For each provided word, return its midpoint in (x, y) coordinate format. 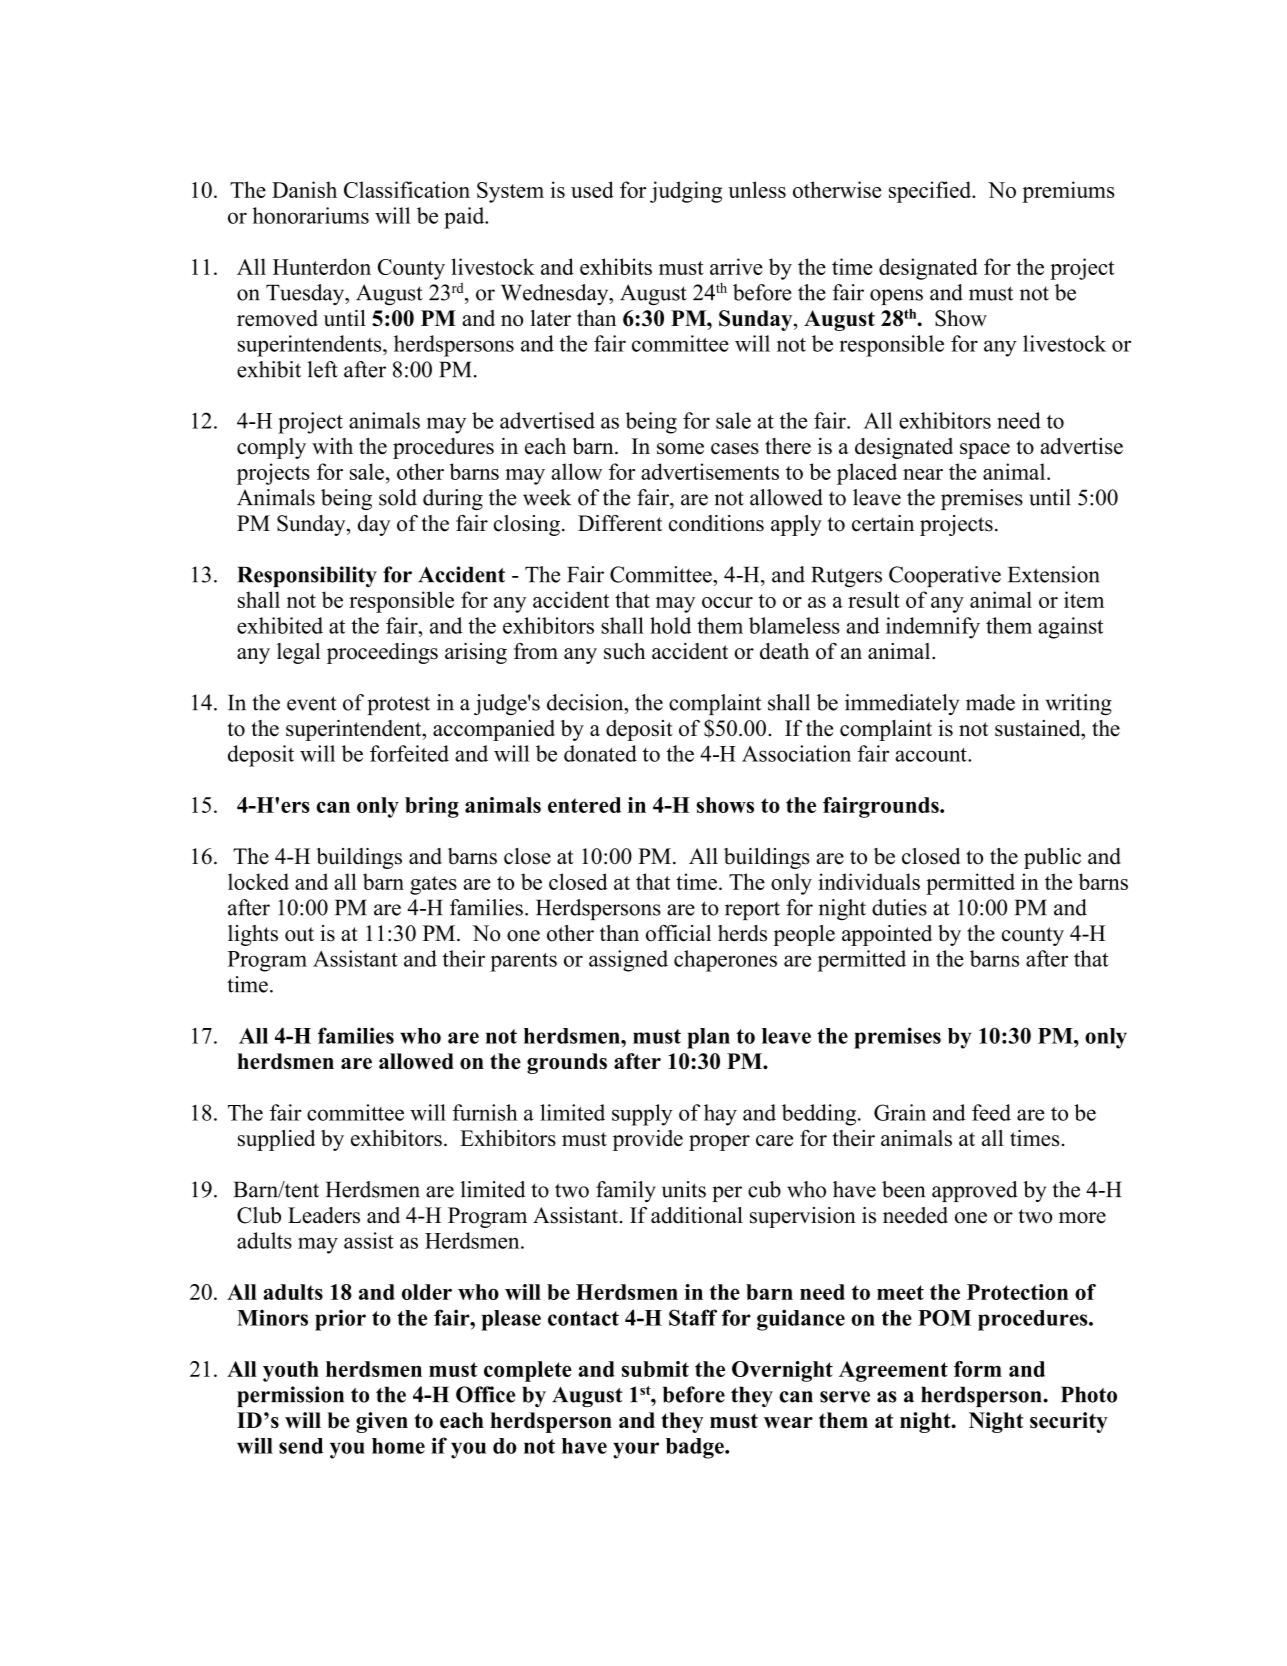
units (684, 1189)
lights (253, 935)
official (678, 933)
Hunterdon (322, 266)
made (990, 702)
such (624, 651)
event (312, 703)
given (382, 1422)
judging (686, 192)
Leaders (324, 1215)
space (985, 451)
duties (899, 907)
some (680, 449)
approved (974, 1191)
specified (931, 192)
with (332, 446)
